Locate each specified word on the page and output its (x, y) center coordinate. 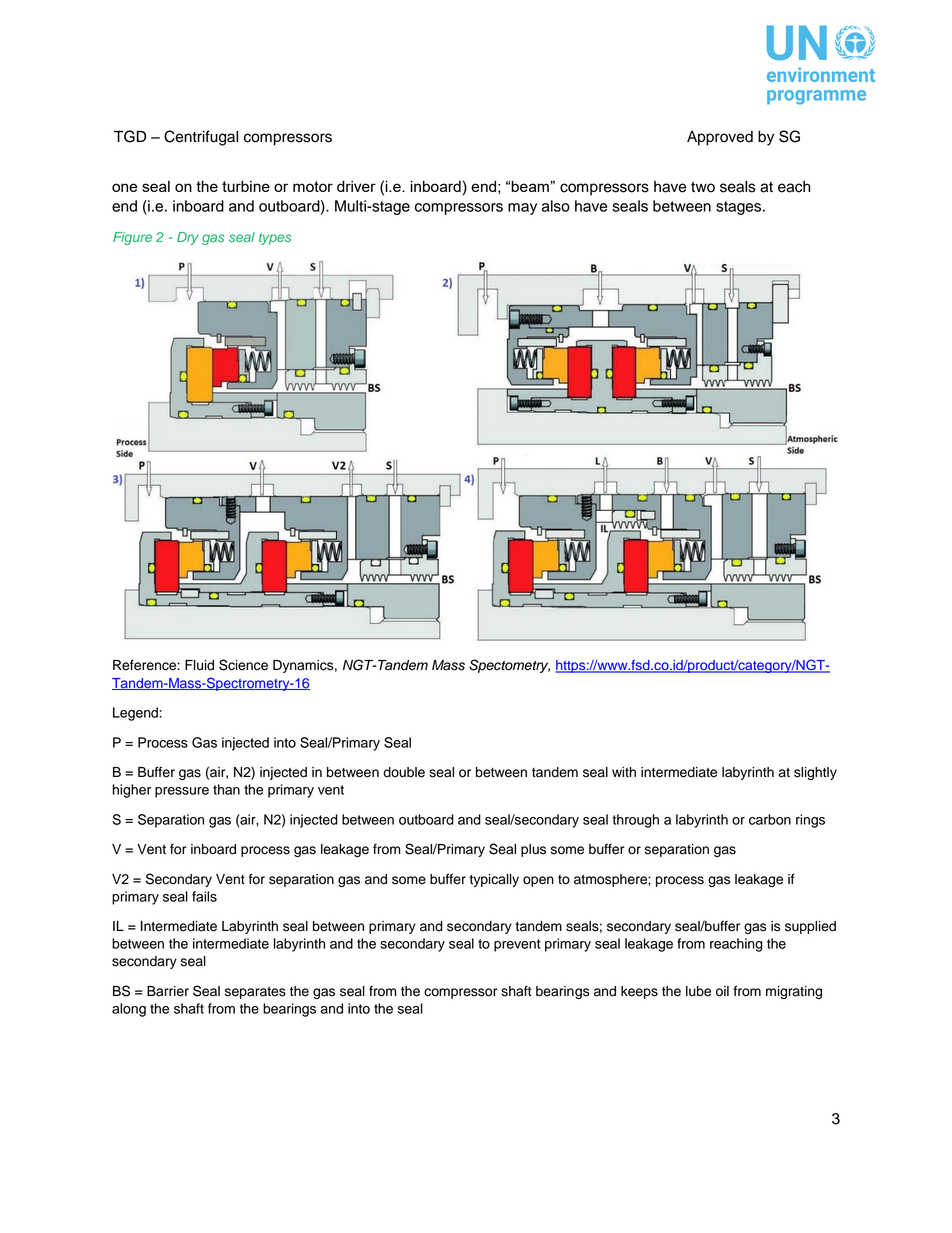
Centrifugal (201, 138)
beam (531, 186)
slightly (815, 773)
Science (243, 665)
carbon (770, 819)
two (703, 187)
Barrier (168, 991)
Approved (720, 138)
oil (722, 991)
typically (494, 880)
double (404, 772)
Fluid (199, 665)
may (522, 209)
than (226, 789)
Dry (188, 238)
